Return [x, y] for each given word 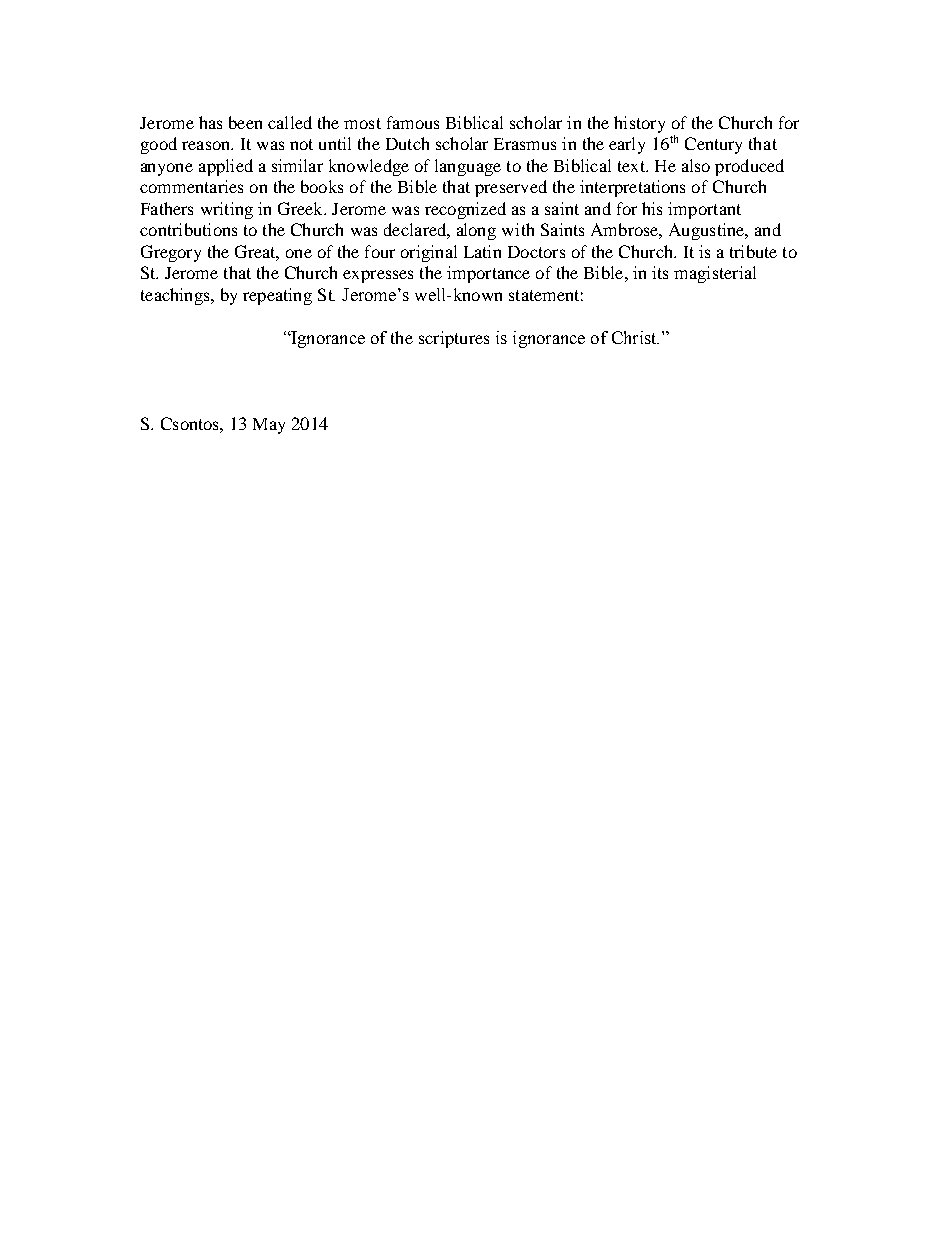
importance [488, 274]
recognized [465, 210]
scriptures [454, 339]
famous [413, 122]
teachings [176, 296]
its [660, 272]
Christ [635, 337]
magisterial [715, 274]
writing [227, 210]
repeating [277, 296]
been [245, 122]
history [639, 124]
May [269, 426]
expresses [378, 276]
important [704, 210]
